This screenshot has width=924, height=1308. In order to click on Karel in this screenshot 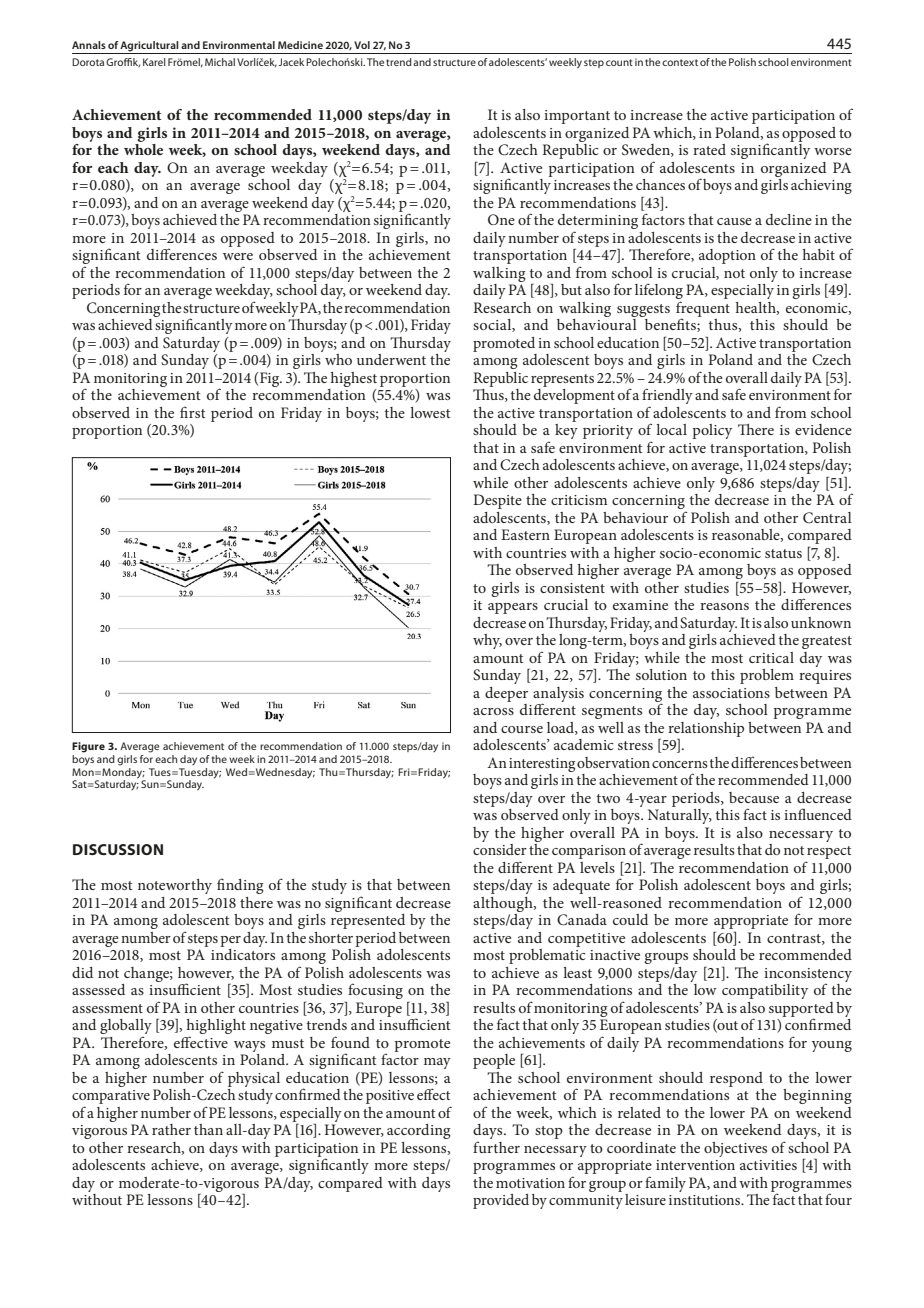, I will do `click(154, 62)`.
